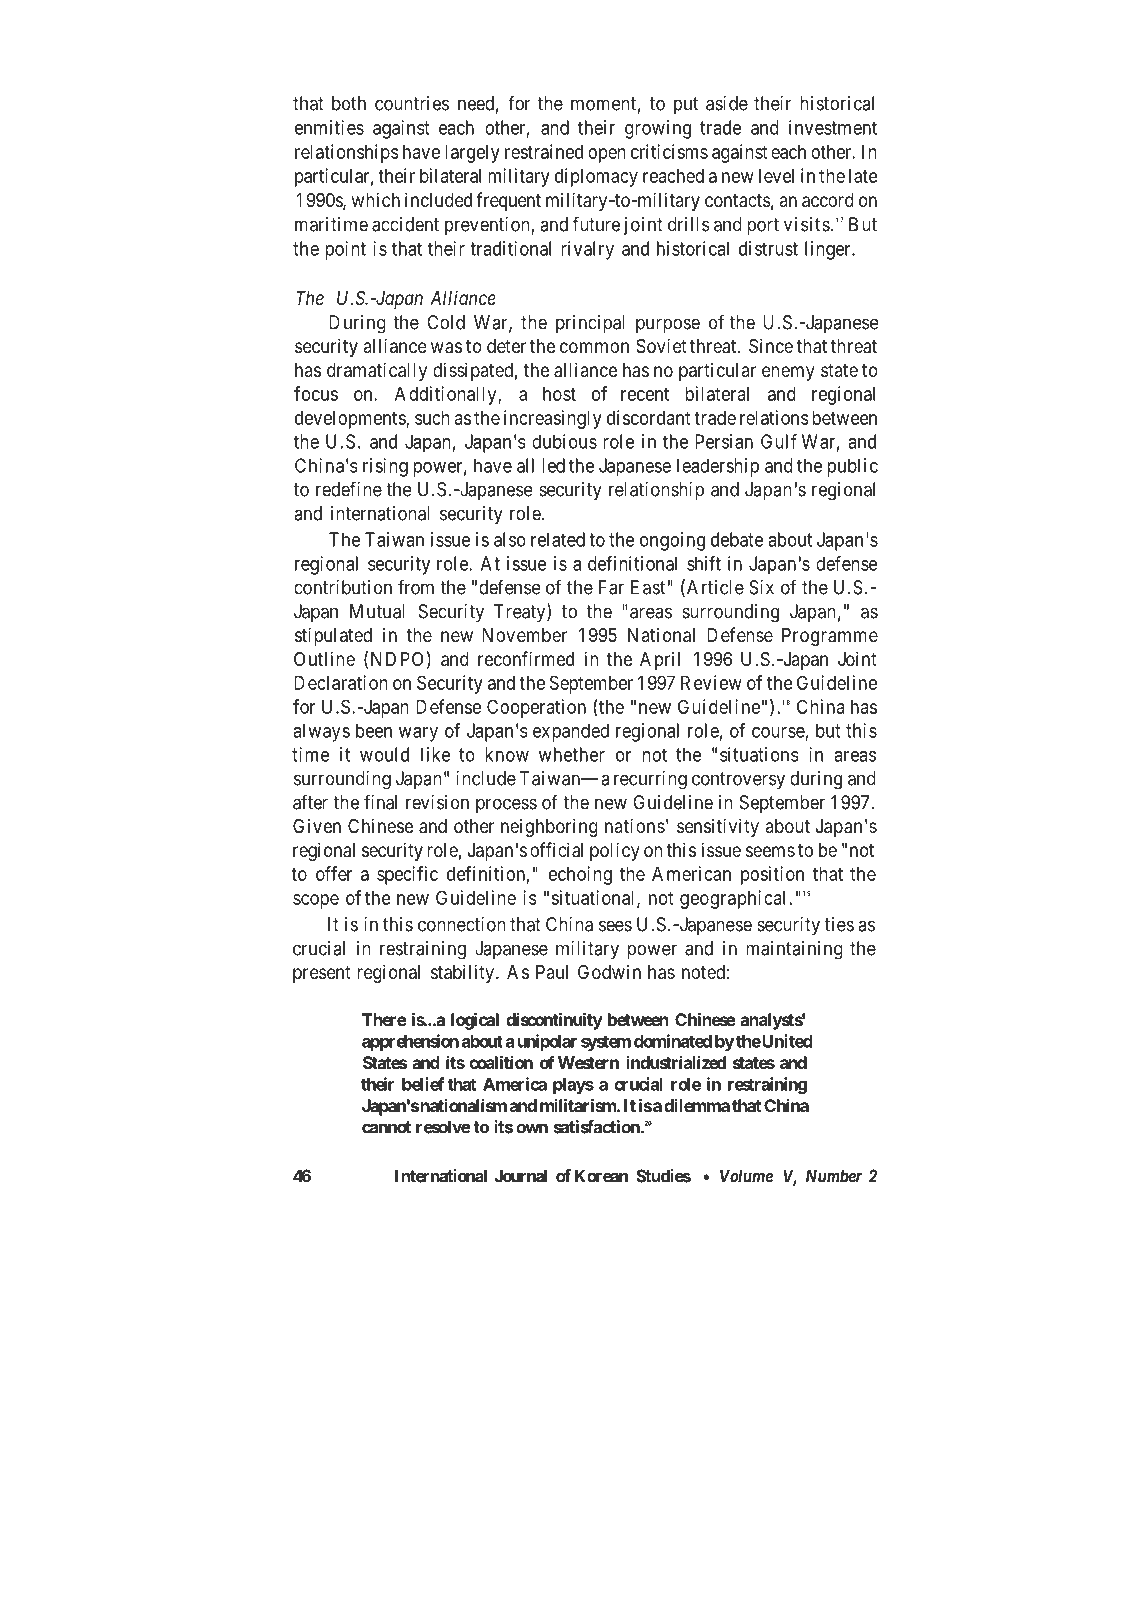 This document has height=1618, width=1145. Describe the element at coordinates (779, 441) in the document. I see `Gulf` at that location.
